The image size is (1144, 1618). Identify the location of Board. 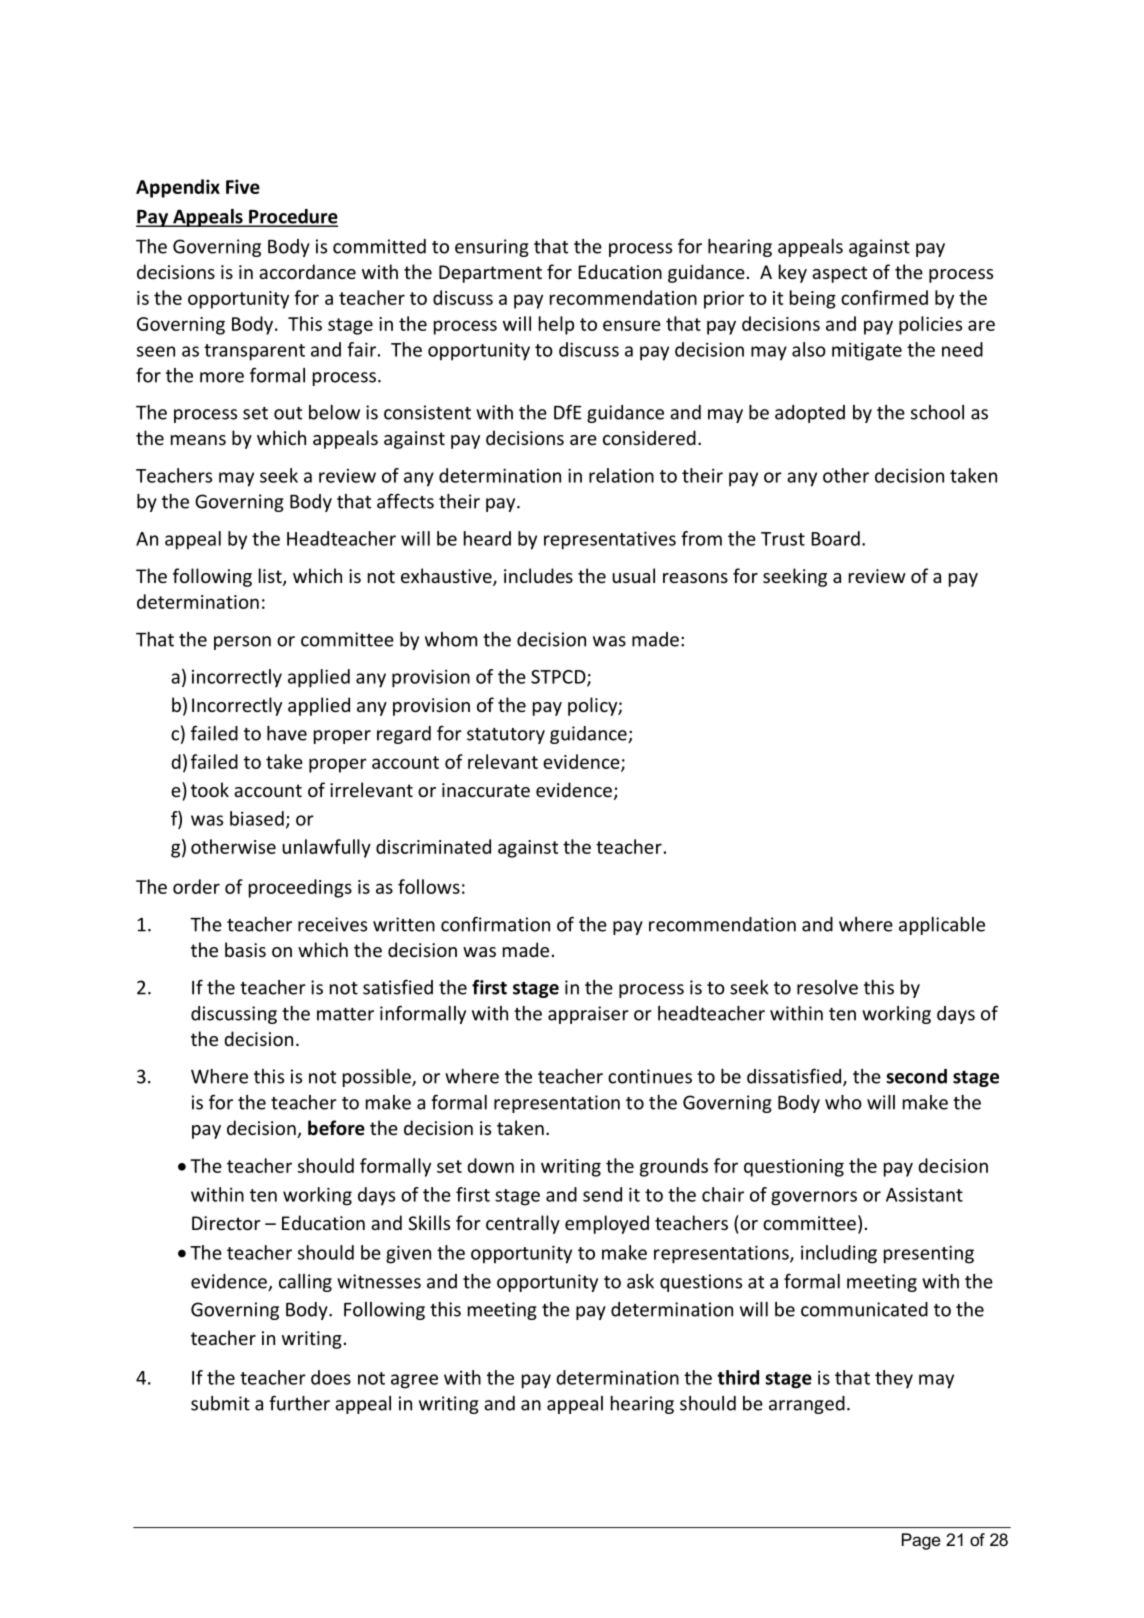
(835, 538).
